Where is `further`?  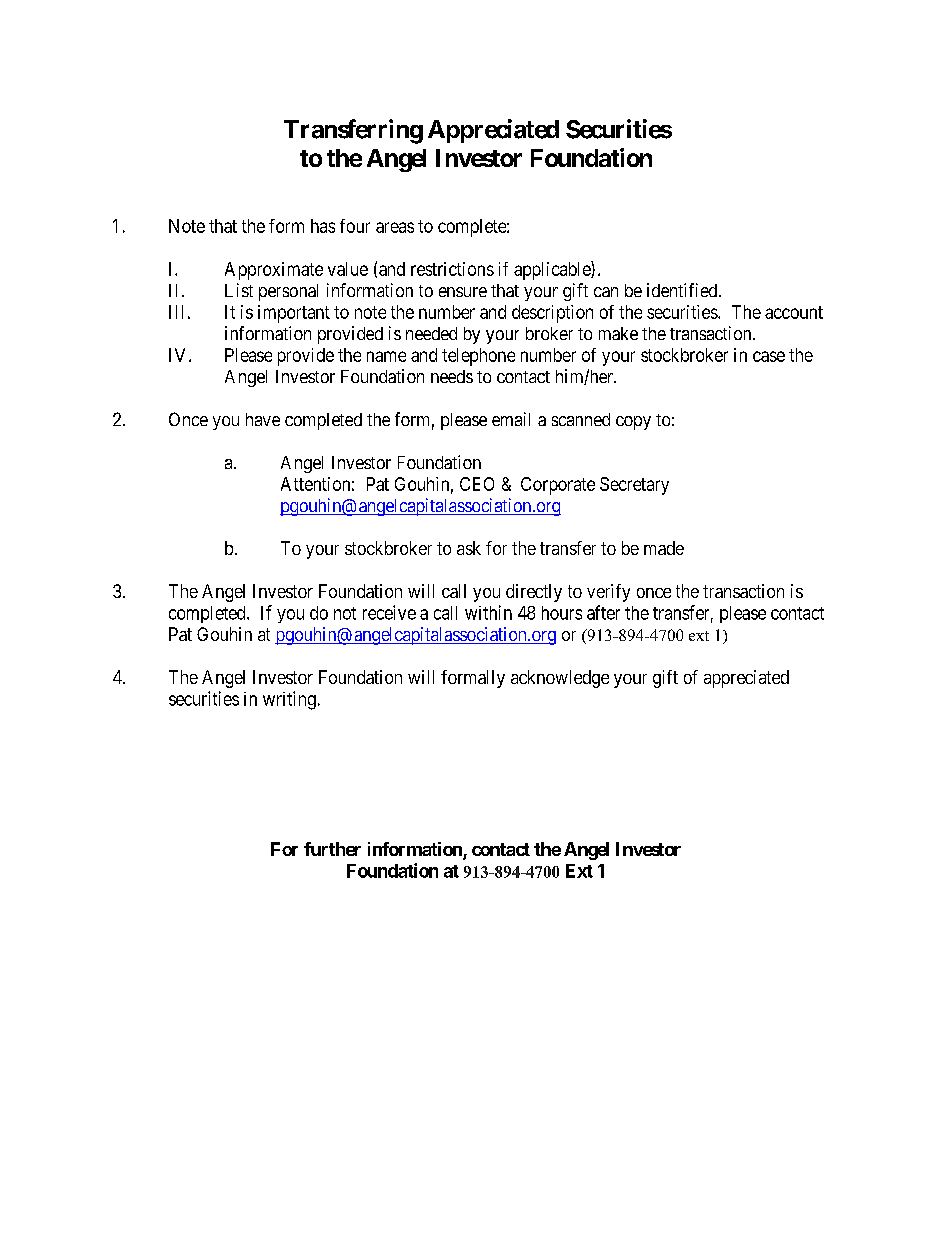 further is located at coordinates (332, 849).
